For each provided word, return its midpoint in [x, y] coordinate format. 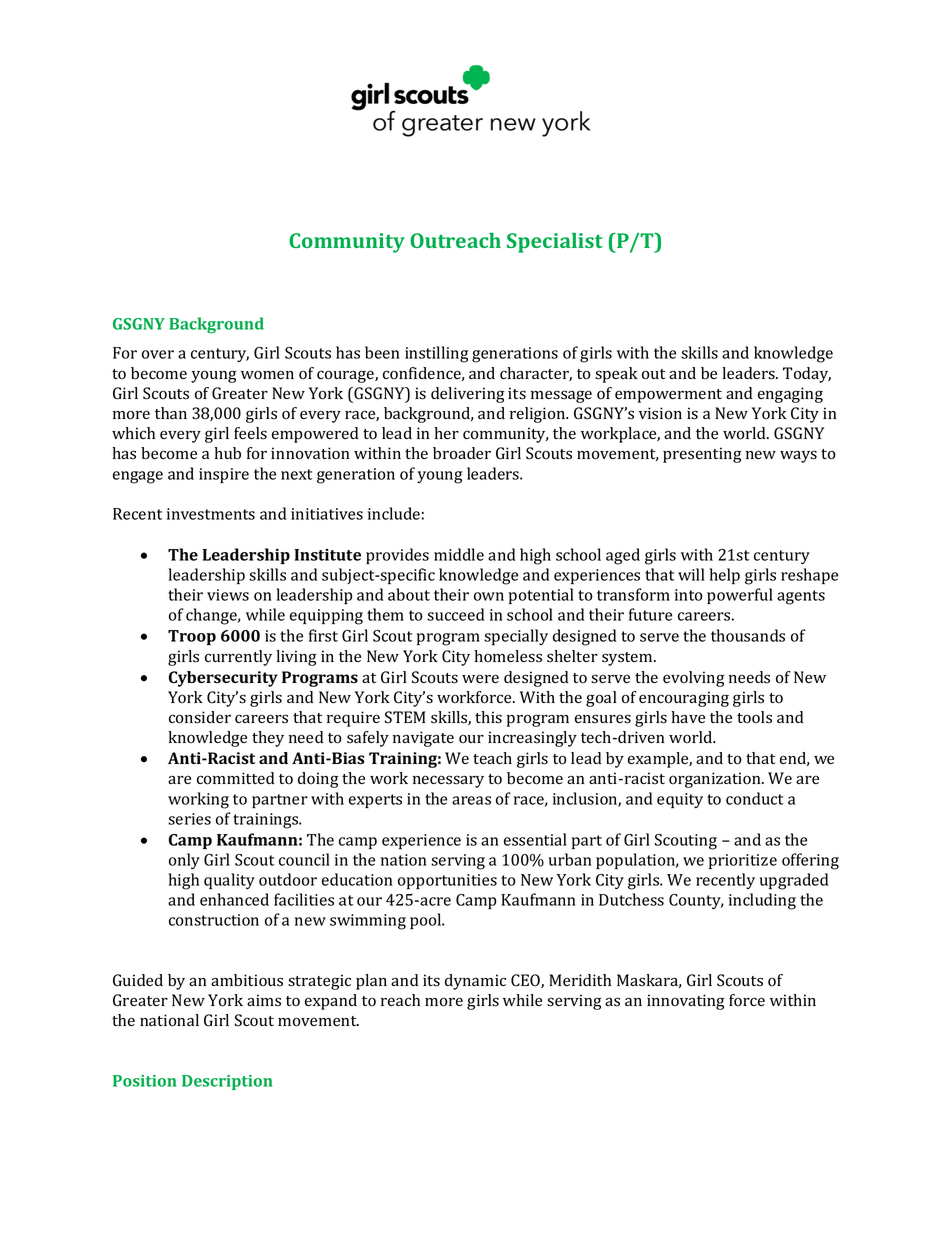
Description [227, 1082]
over [158, 354]
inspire [224, 475]
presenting [702, 455]
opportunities [447, 881]
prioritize [743, 861]
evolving [694, 679]
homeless [508, 656]
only [184, 861]
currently [238, 658]
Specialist [555, 243]
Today [807, 375]
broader [462, 453]
